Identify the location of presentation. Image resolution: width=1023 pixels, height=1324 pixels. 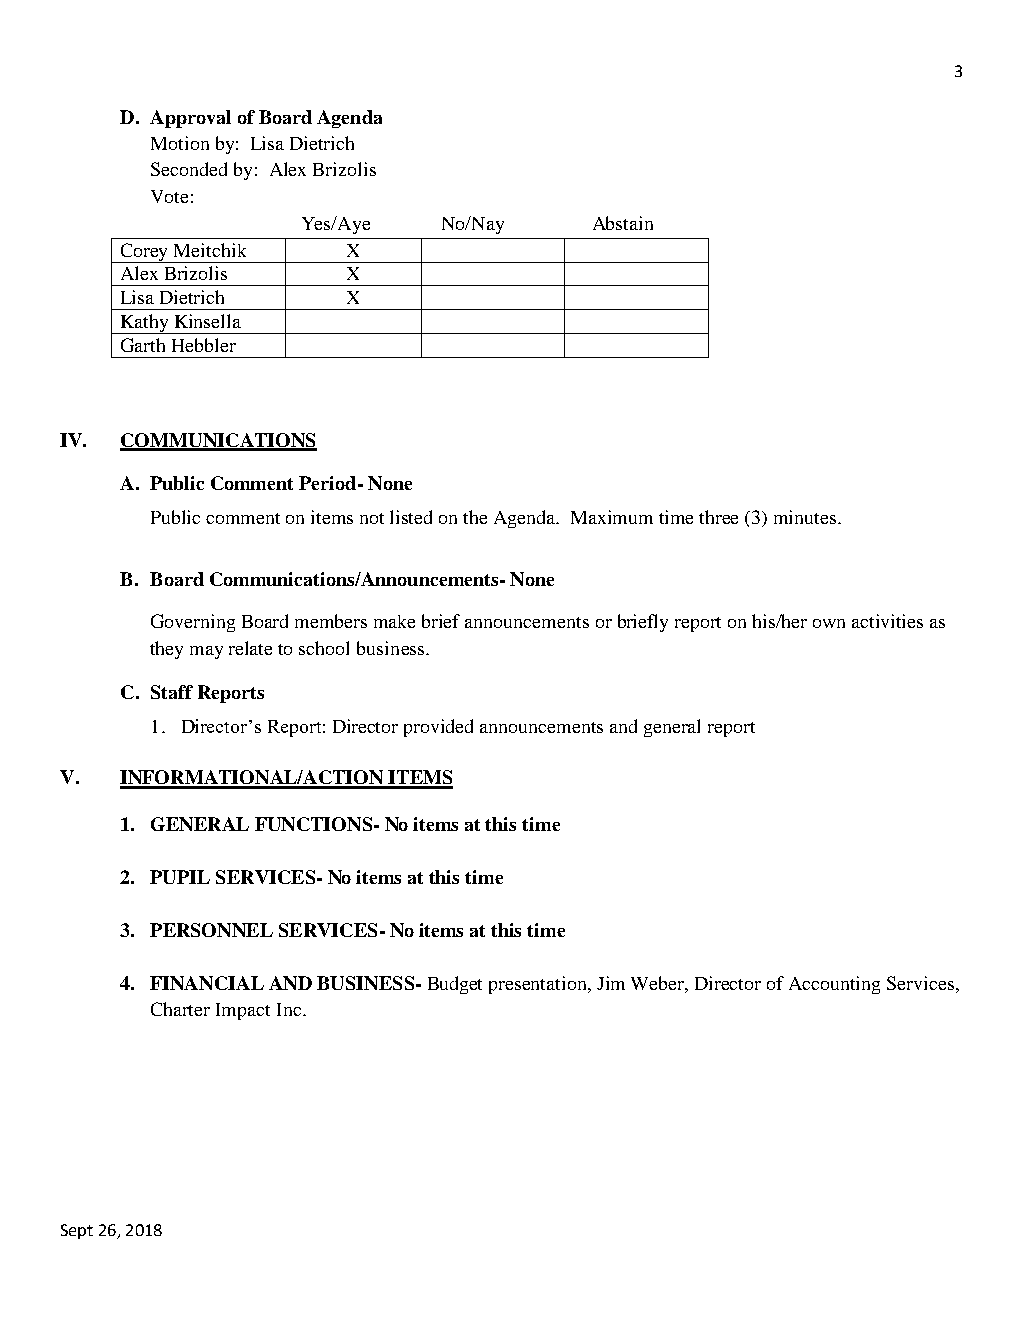
(539, 985).
